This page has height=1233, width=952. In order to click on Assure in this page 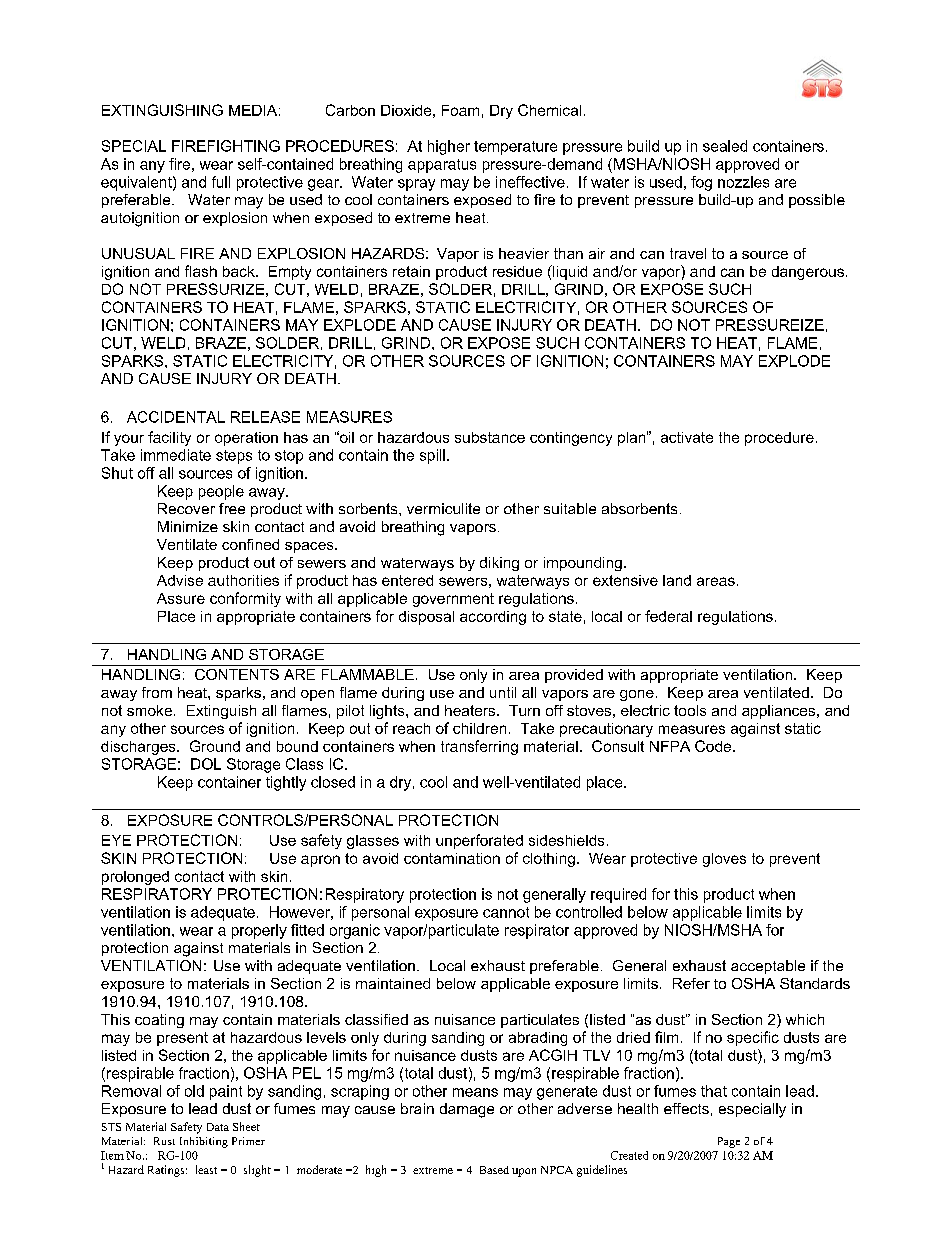, I will do `click(181, 598)`.
